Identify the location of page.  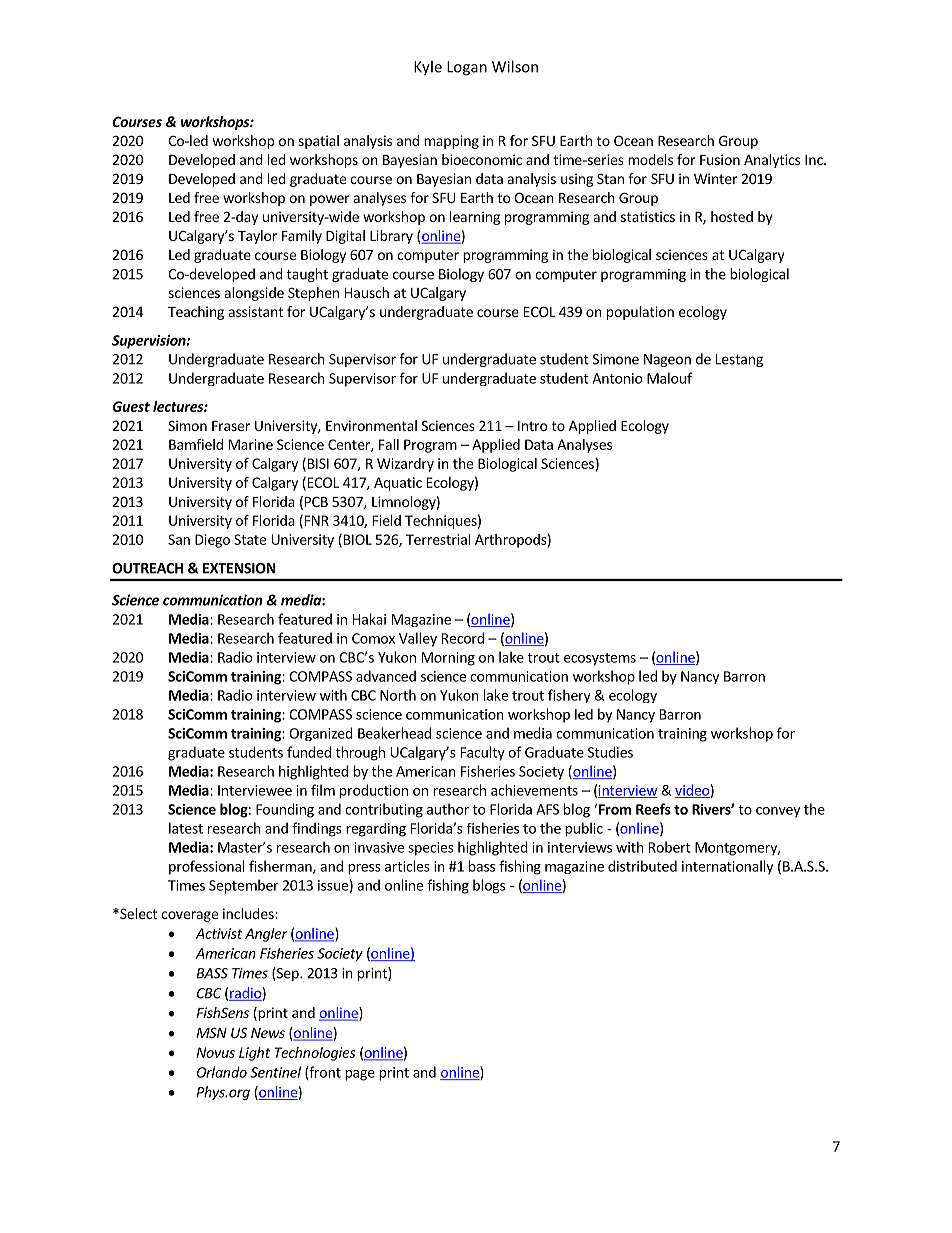
(360, 1075).
